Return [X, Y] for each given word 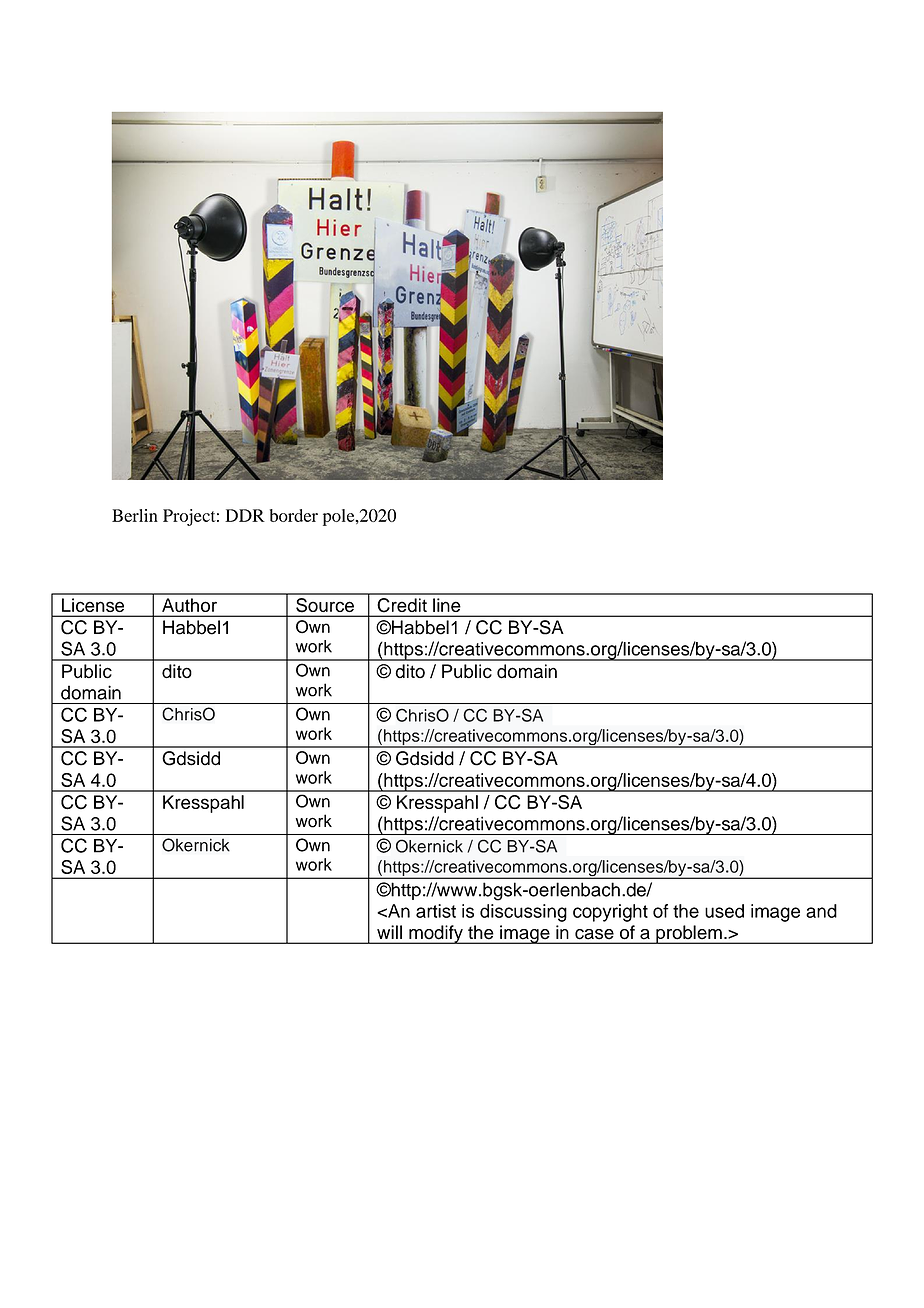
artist [436, 911]
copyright [610, 913]
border [294, 515]
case [594, 934]
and [821, 911]
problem [689, 934]
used [724, 911]
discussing [523, 913]
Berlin [135, 515]
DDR [245, 515]
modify [436, 934]
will [389, 932]
